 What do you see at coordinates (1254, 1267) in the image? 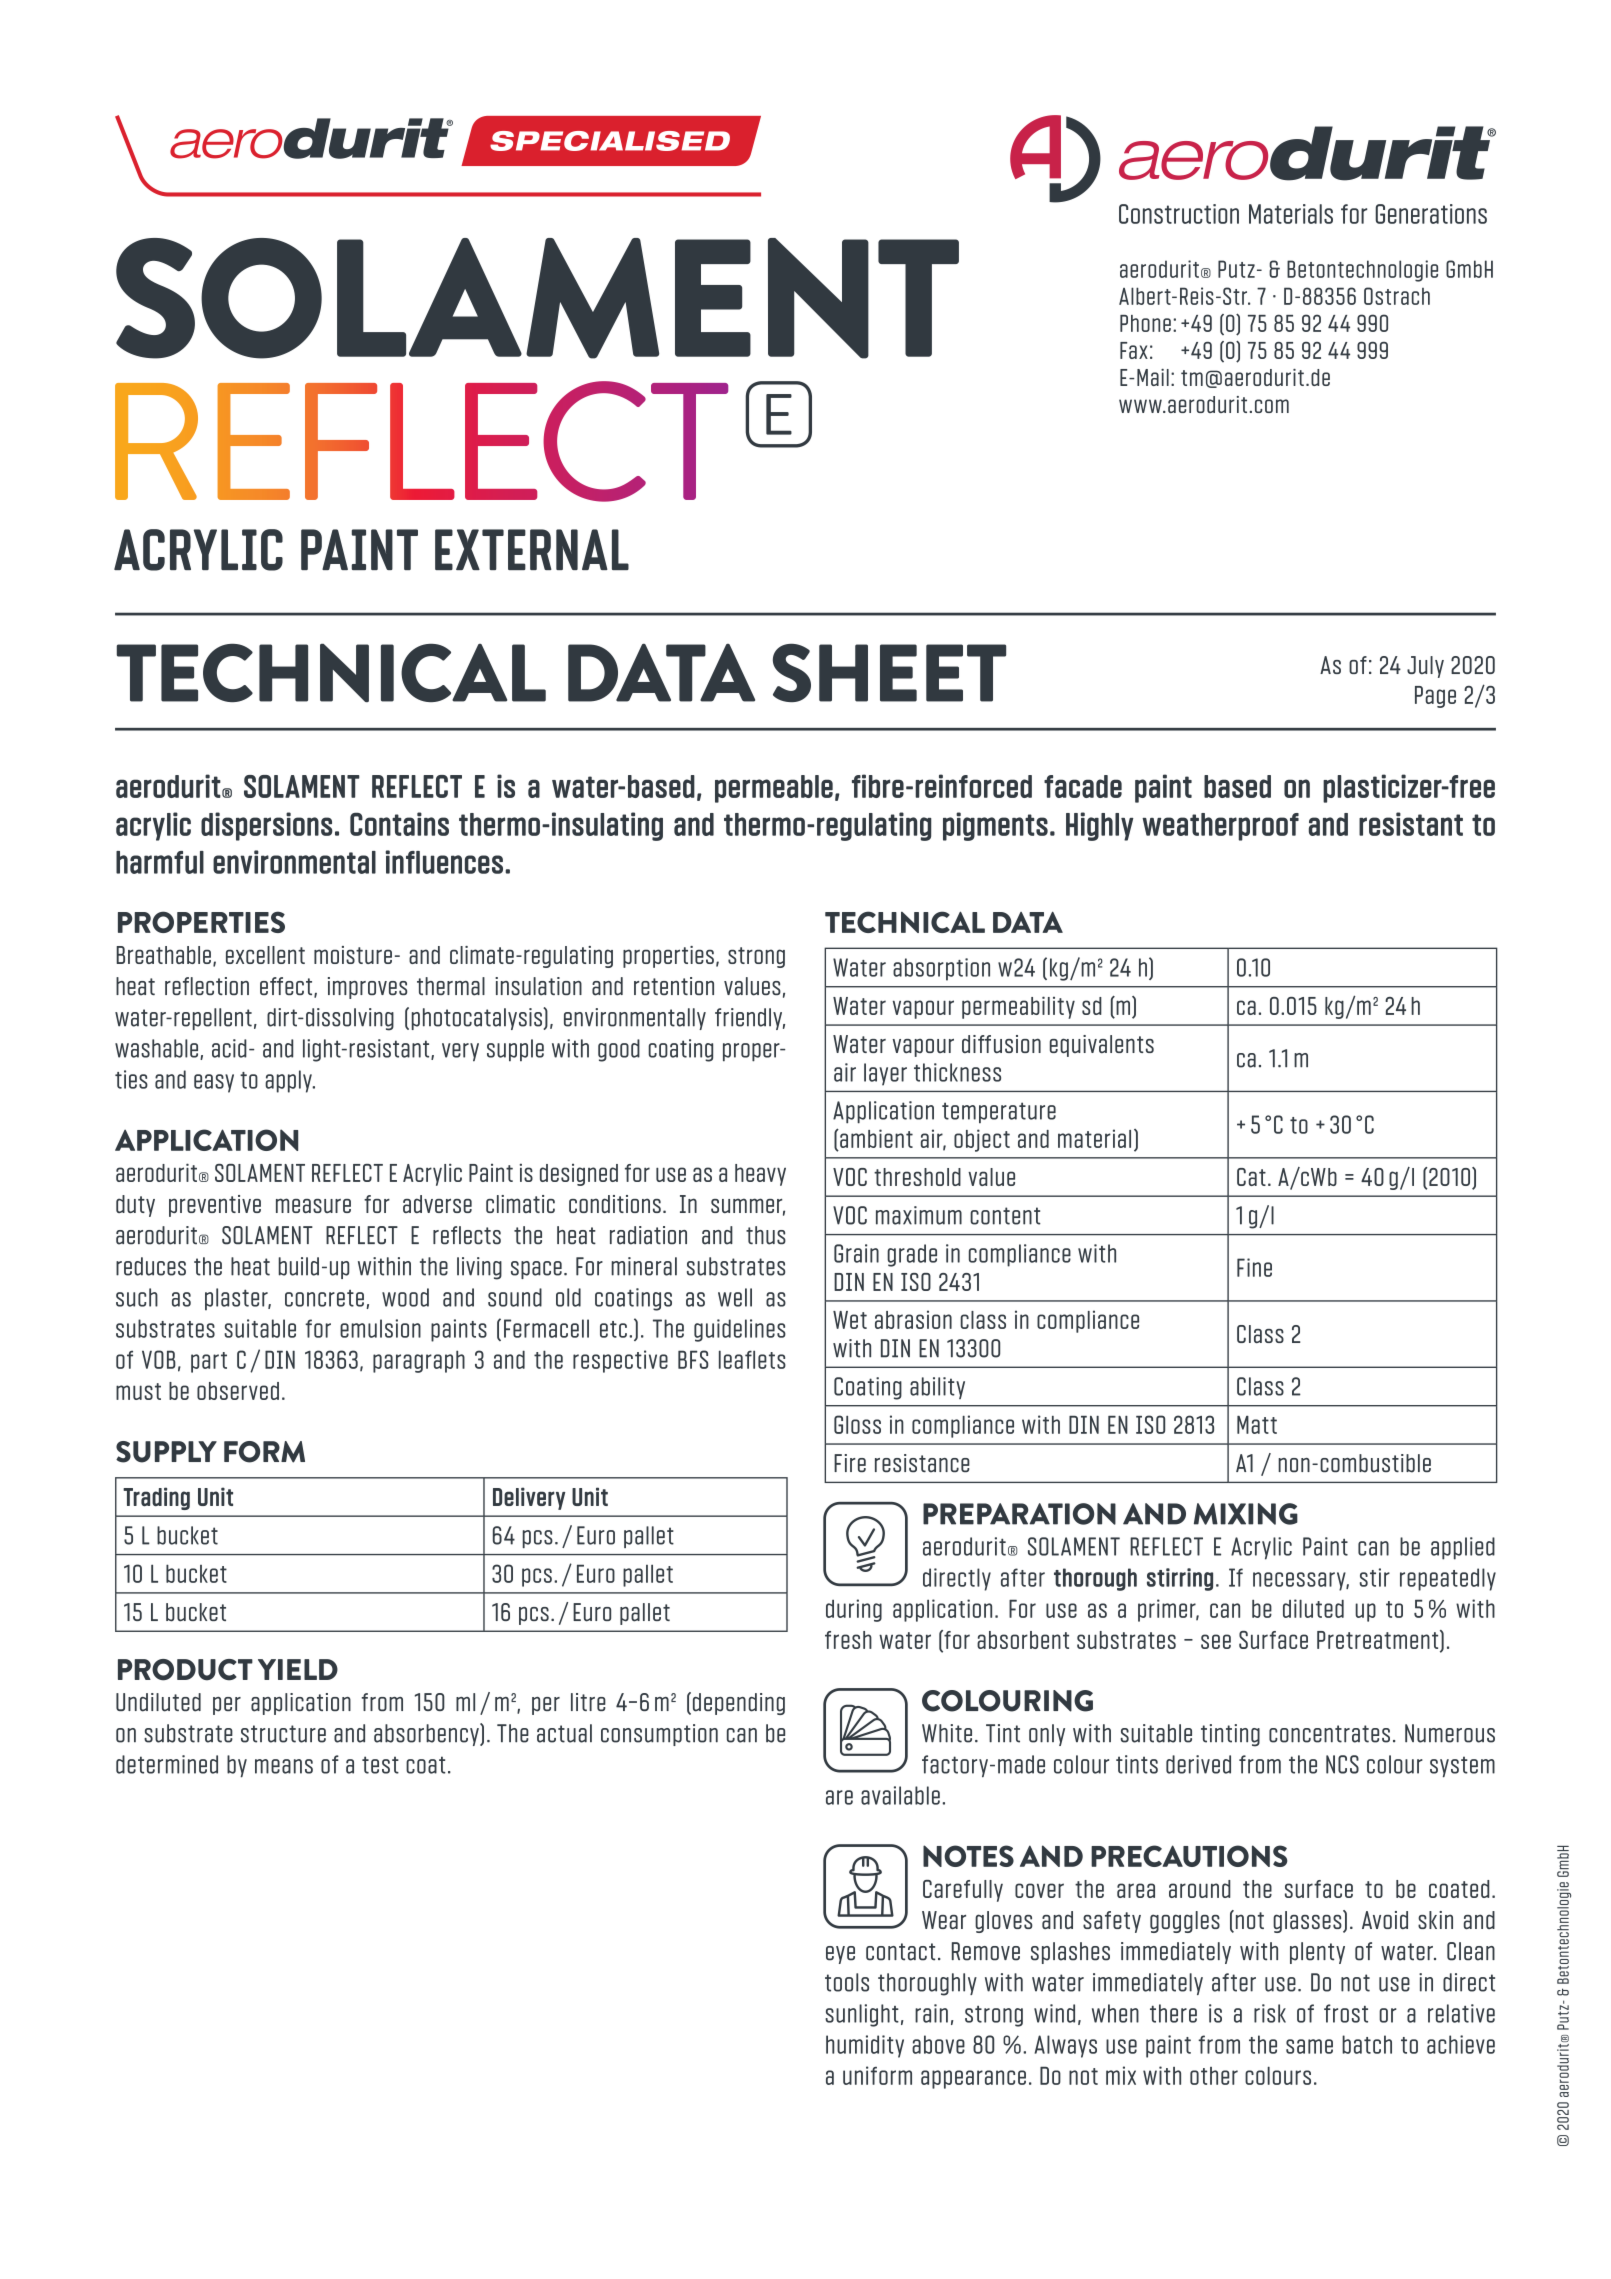
I see `Fine` at bounding box center [1254, 1267].
